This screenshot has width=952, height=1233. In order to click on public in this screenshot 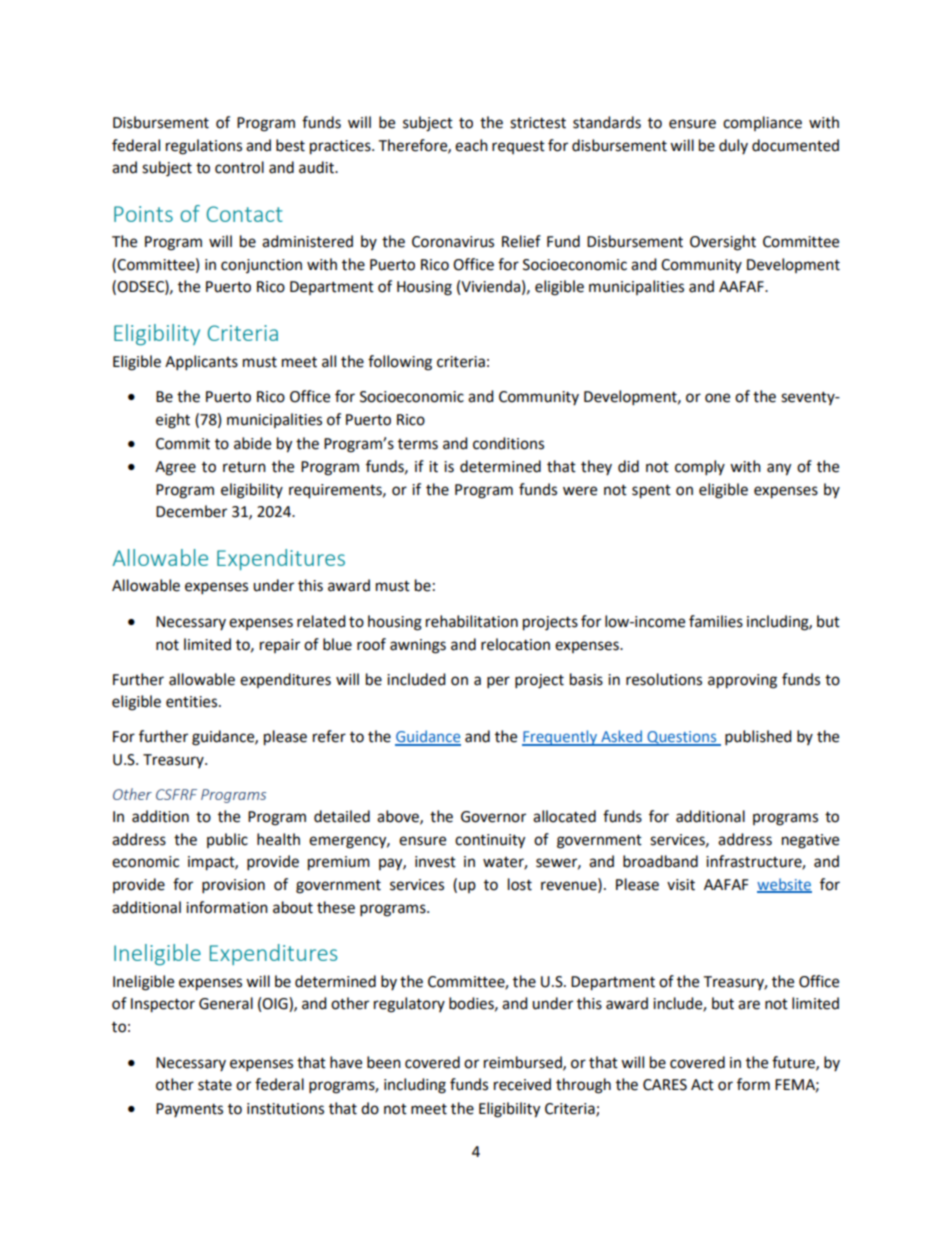, I will do `click(227, 840)`.
